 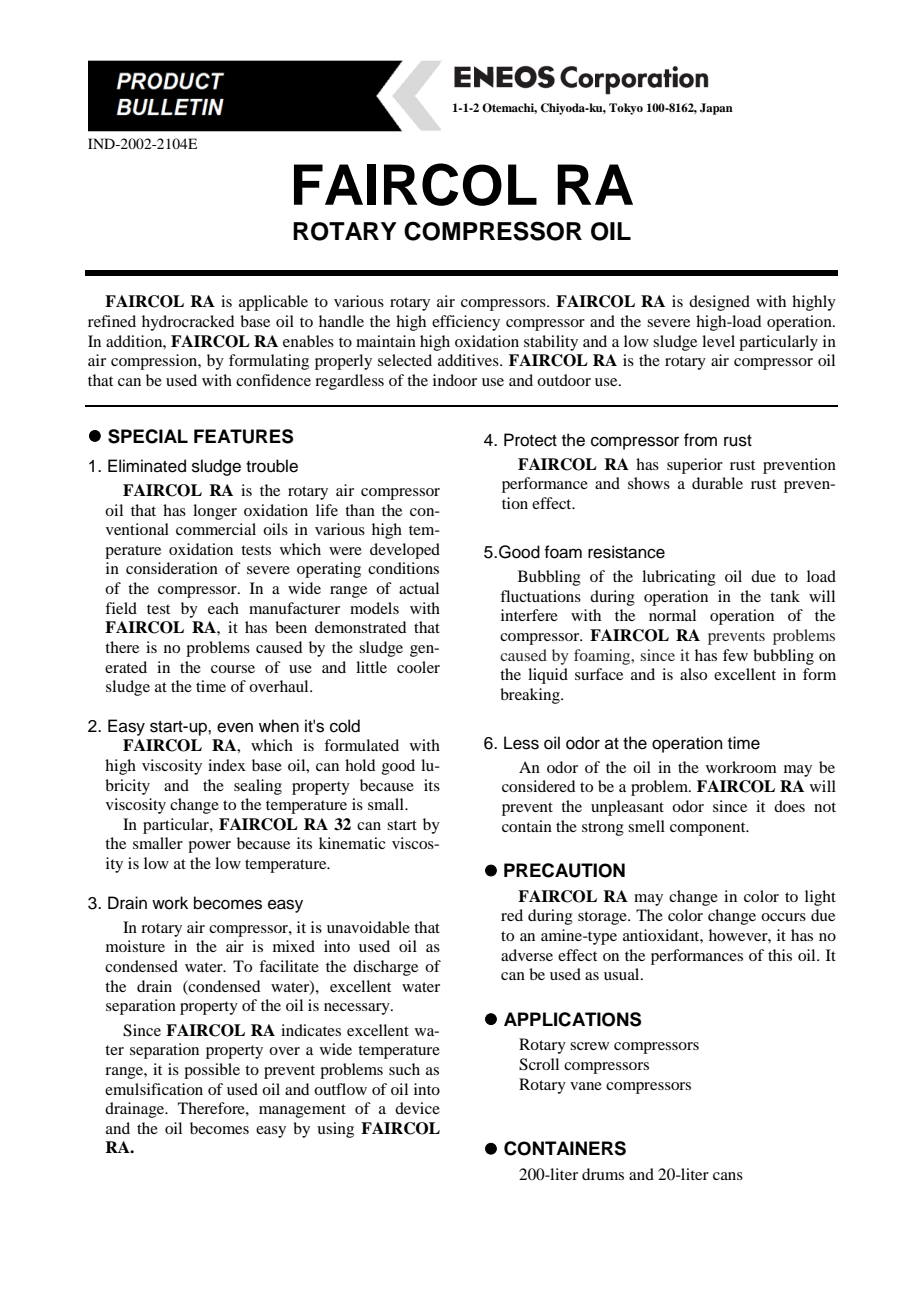 I want to click on adverse, so click(x=527, y=955).
